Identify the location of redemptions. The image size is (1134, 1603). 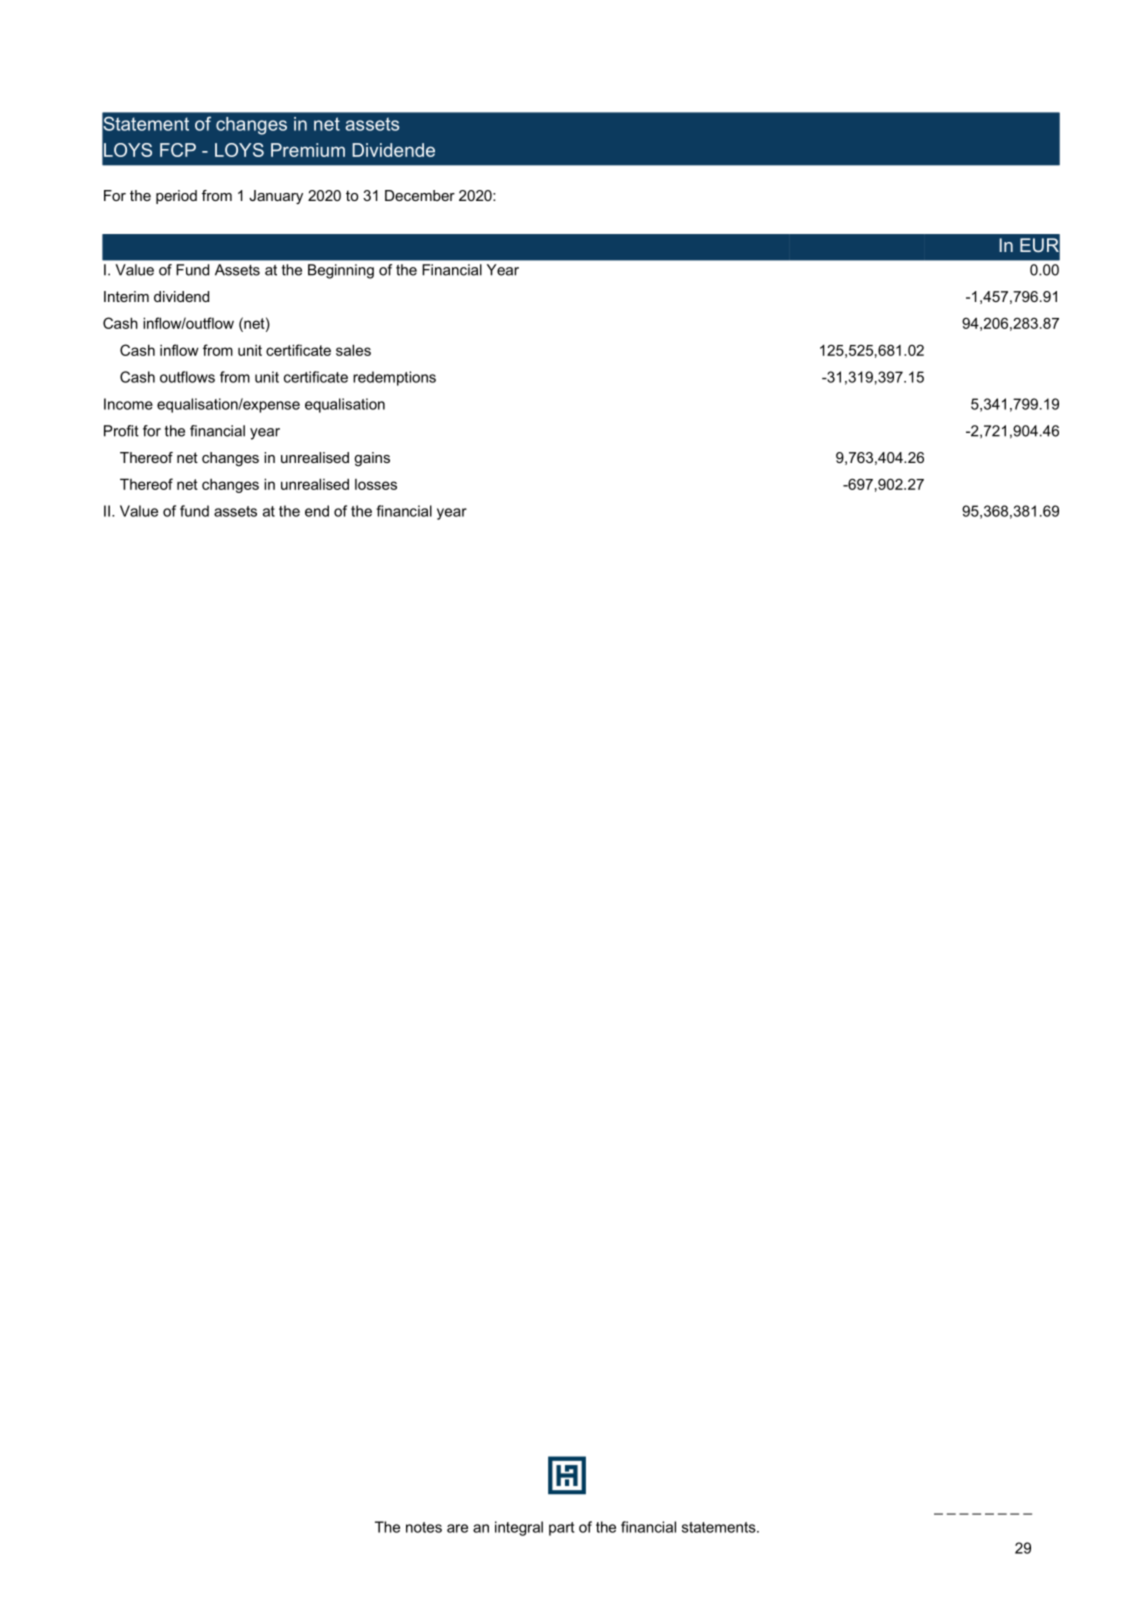
(394, 378).
